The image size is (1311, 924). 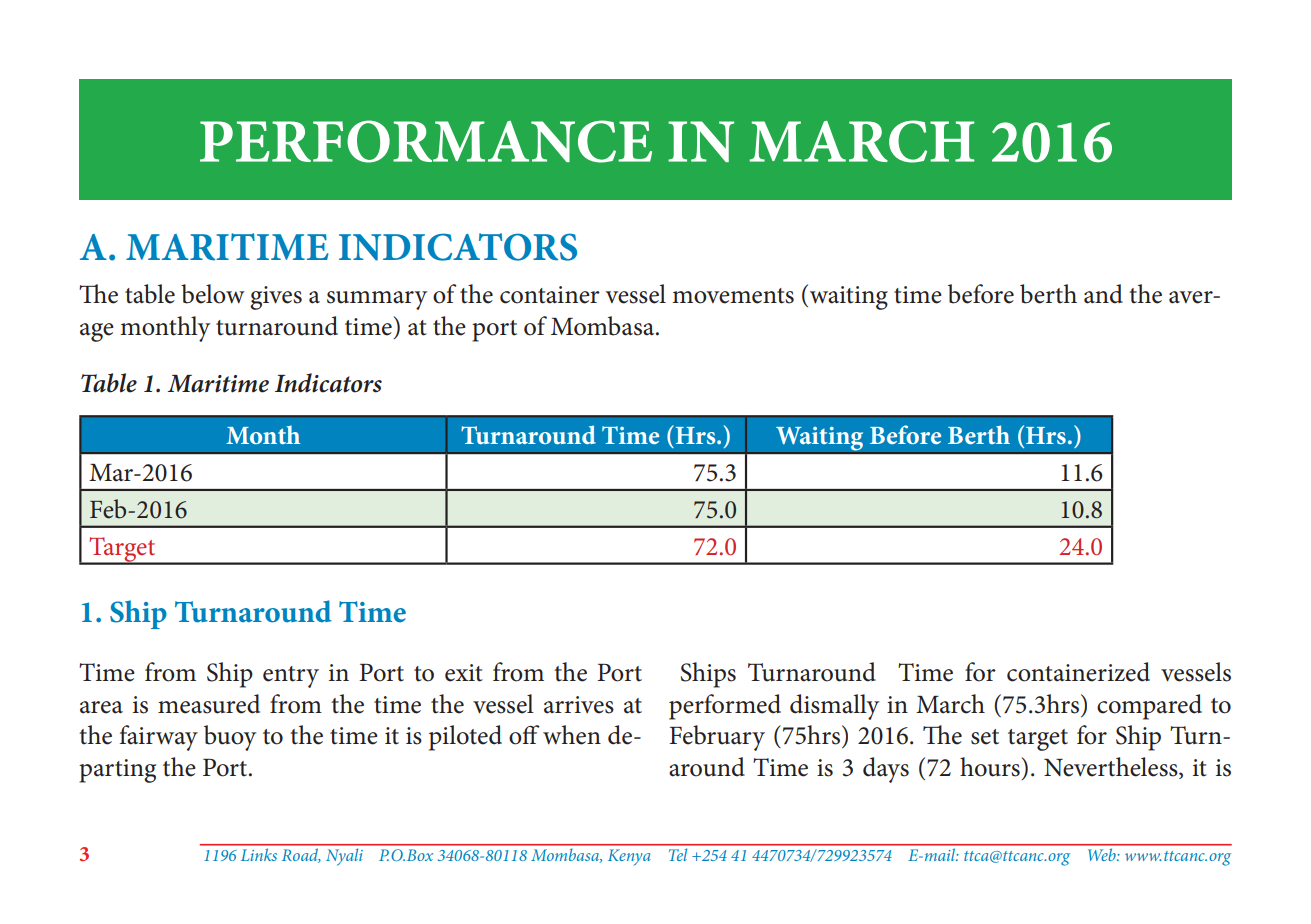 I want to click on gives, so click(x=276, y=298).
